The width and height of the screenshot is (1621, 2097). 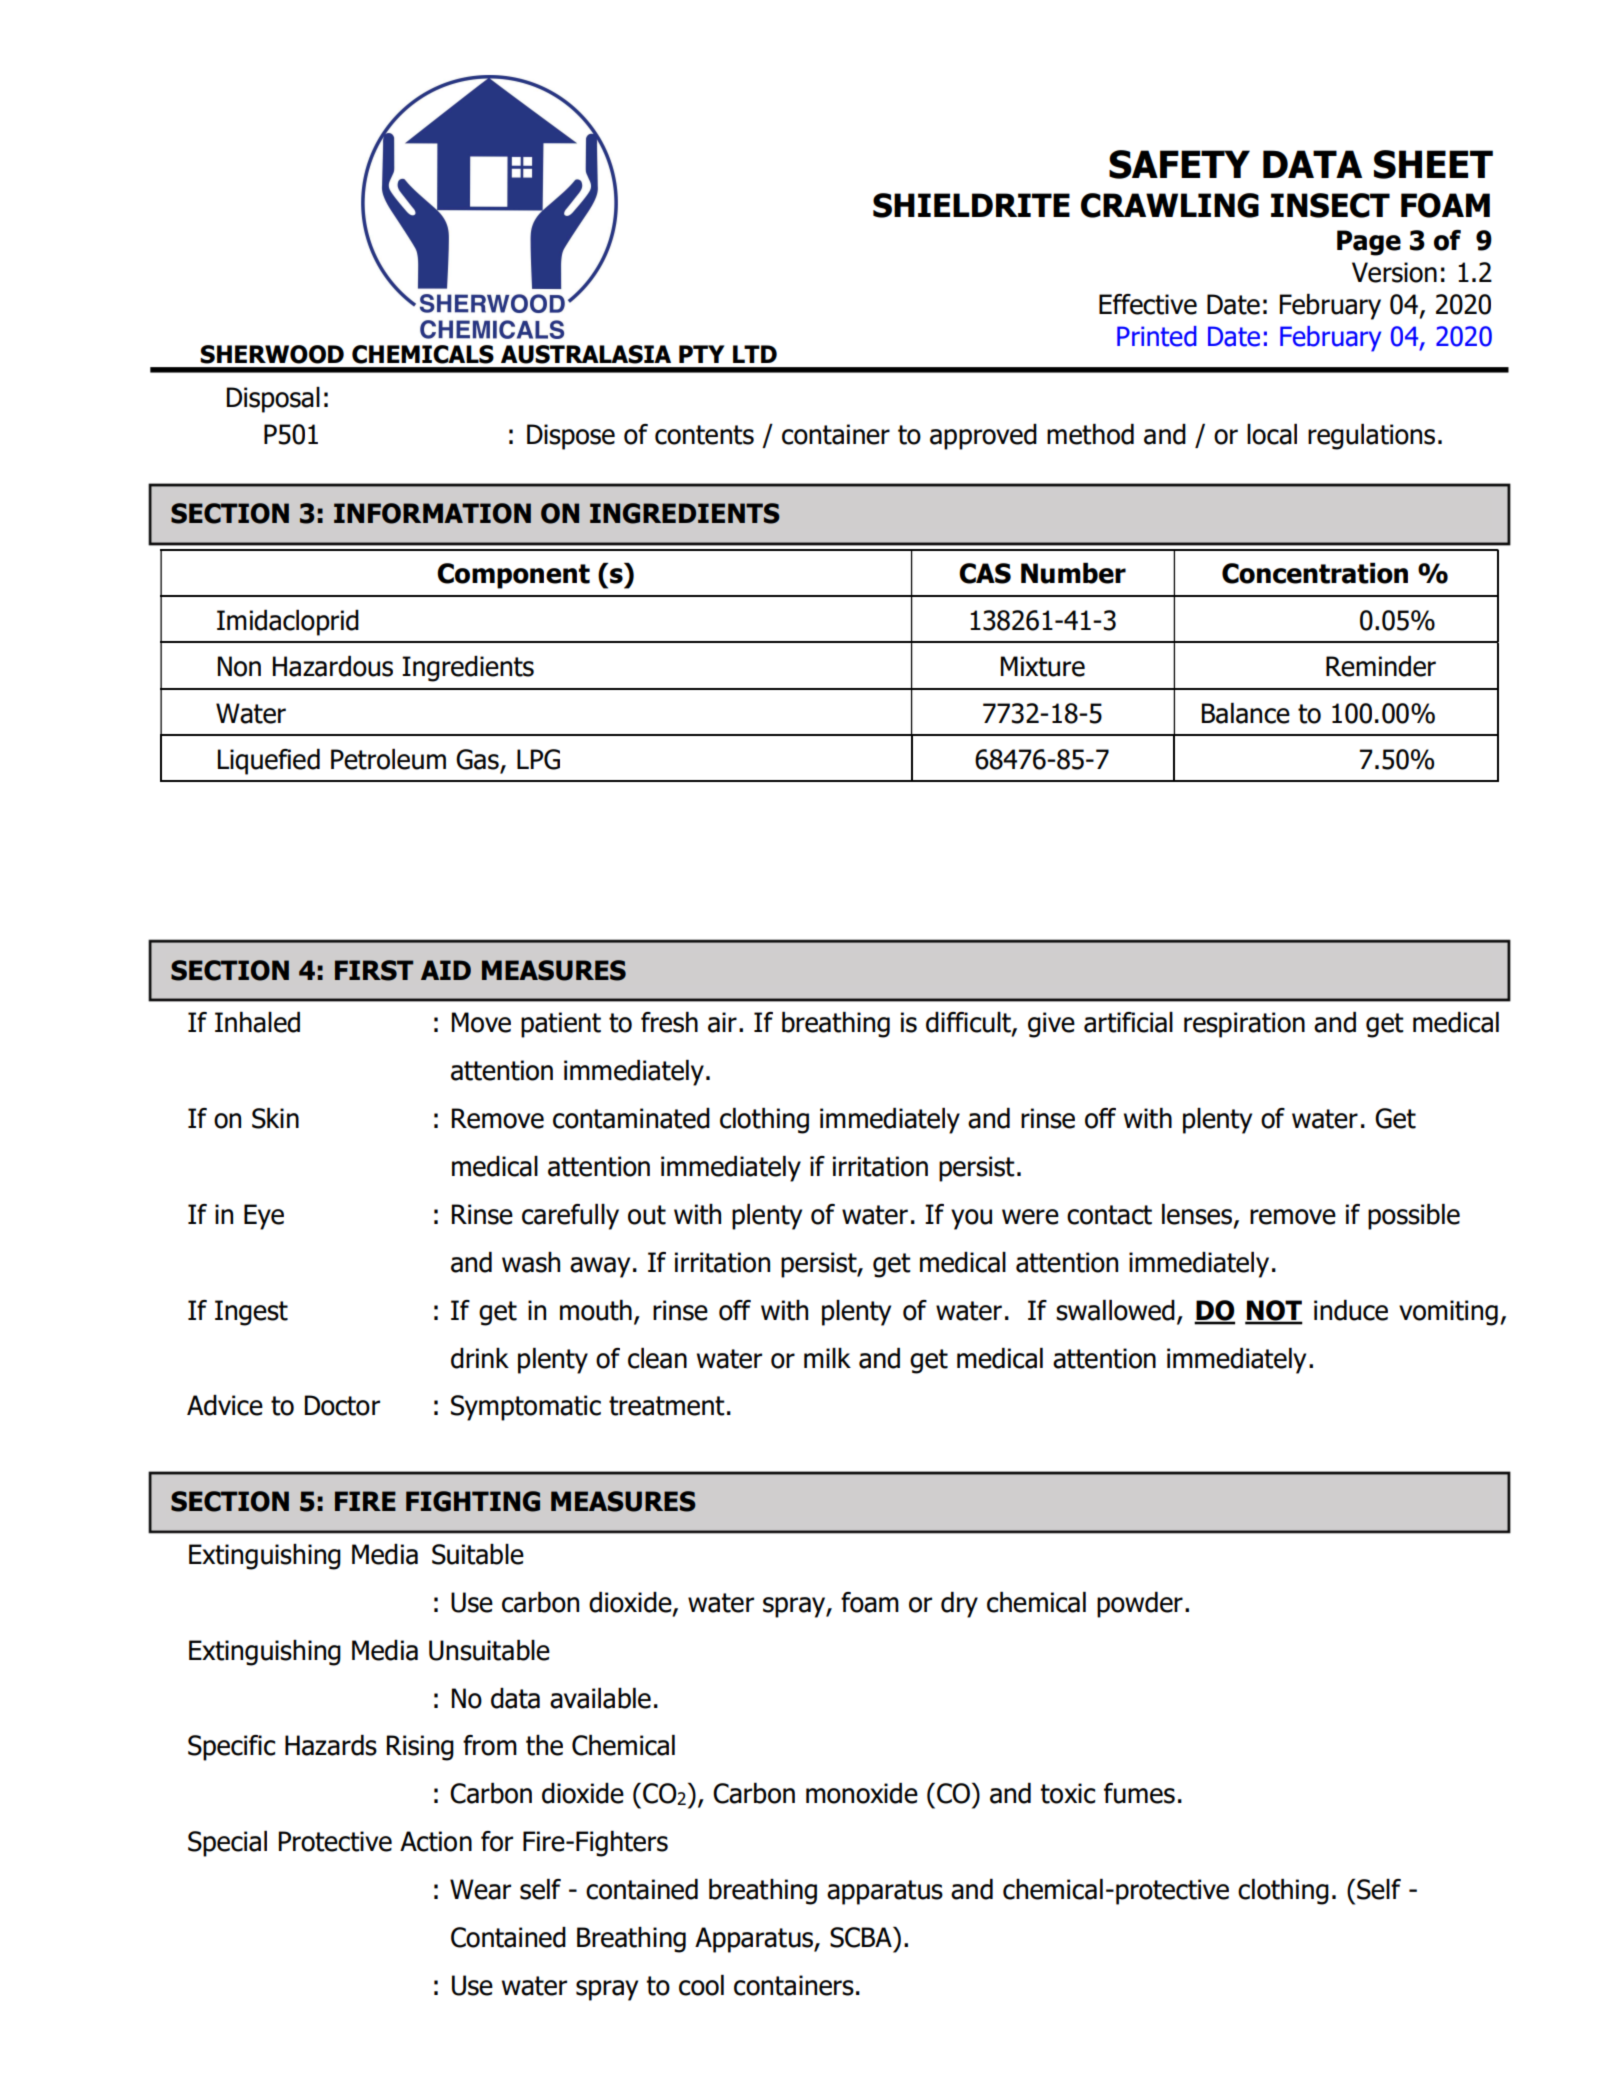 What do you see at coordinates (1369, 243) in the screenshot?
I see `Page` at bounding box center [1369, 243].
